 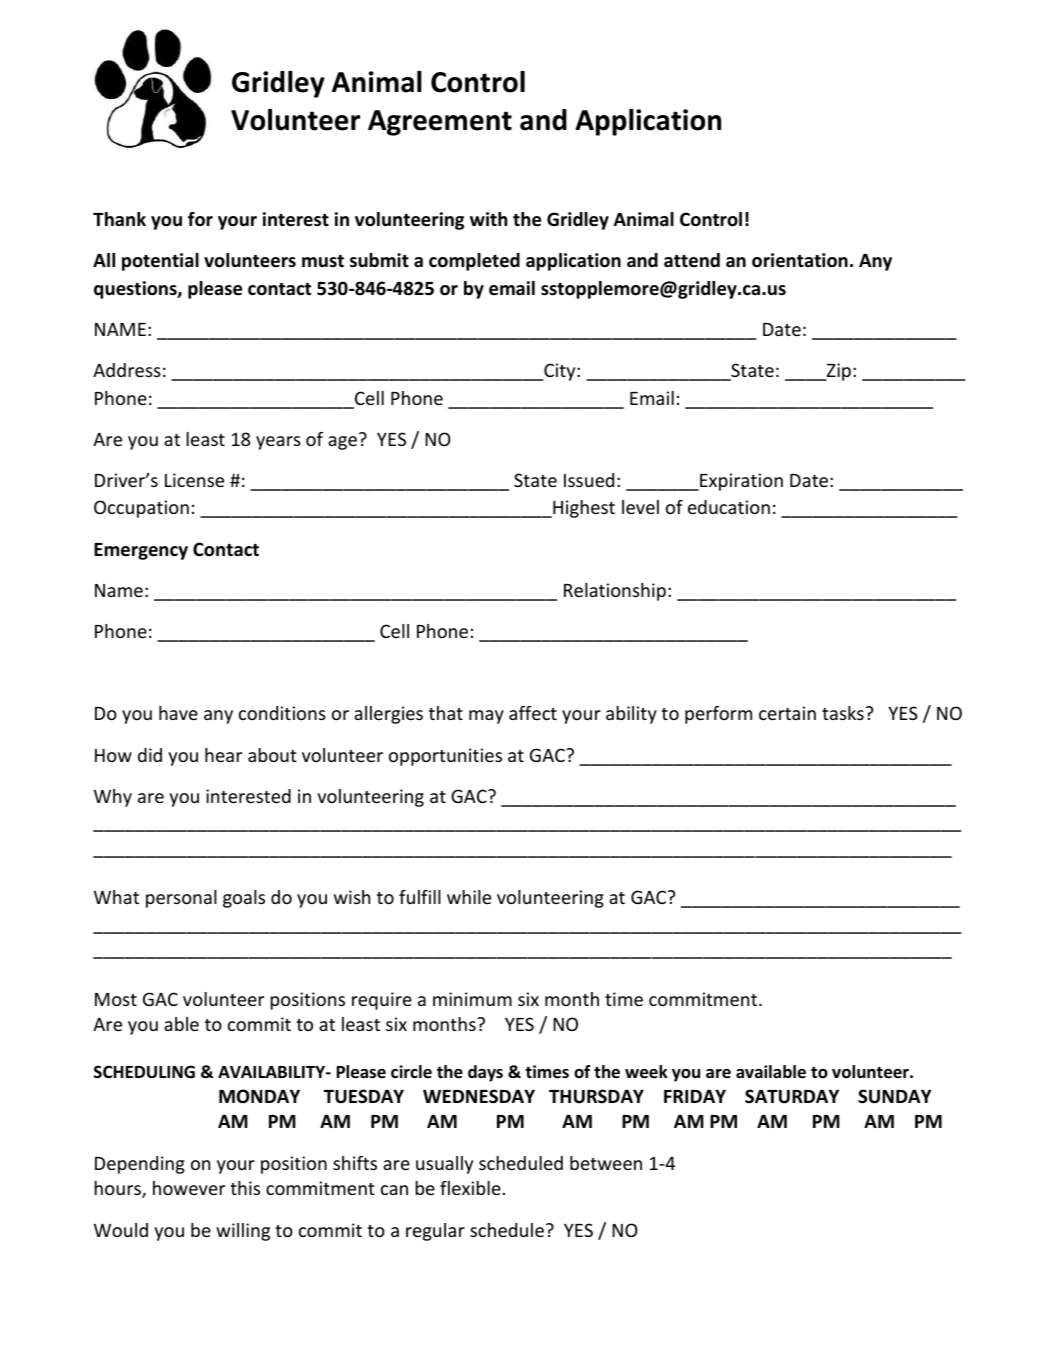 I want to click on Thank, so click(x=119, y=219).
